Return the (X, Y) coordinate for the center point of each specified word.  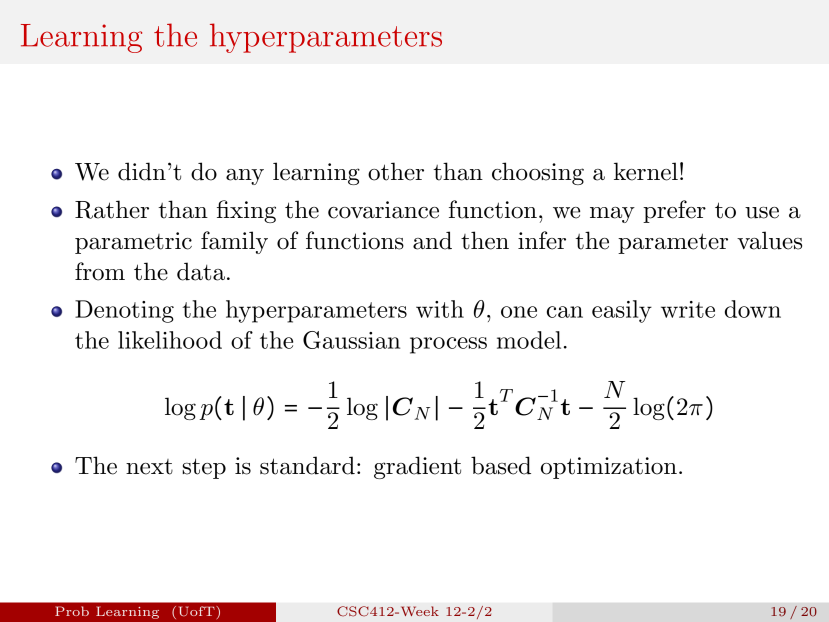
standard (307, 465)
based (501, 465)
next (149, 467)
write (688, 309)
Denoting (124, 311)
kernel (646, 171)
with (440, 309)
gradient (417, 467)
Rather (112, 209)
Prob (72, 611)
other (396, 171)
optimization (609, 468)
